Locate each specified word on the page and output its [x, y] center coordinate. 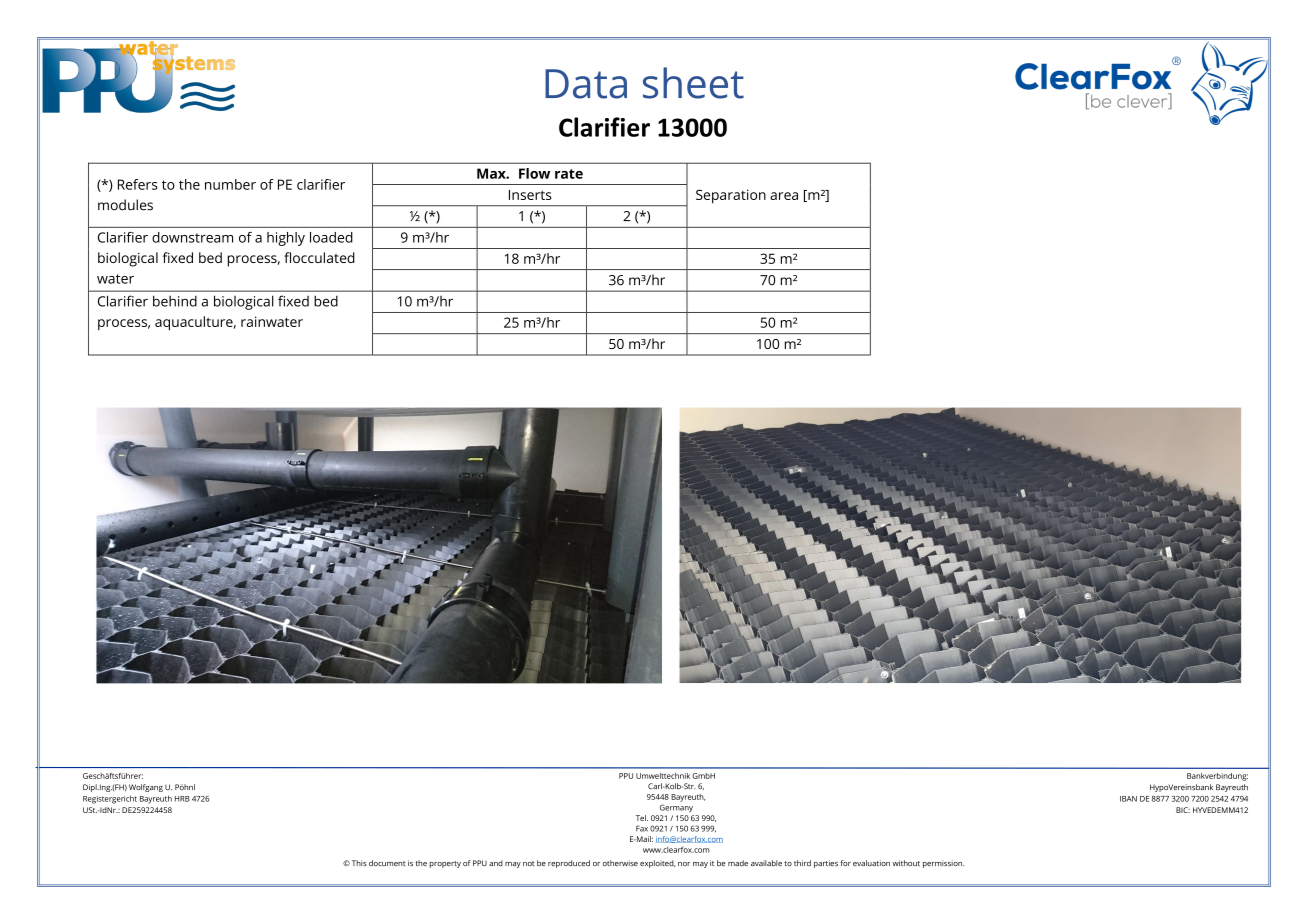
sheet [693, 83]
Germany [676, 808]
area [784, 196]
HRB [182, 799]
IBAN [1128, 799]
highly [286, 239]
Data [586, 84]
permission [943, 864]
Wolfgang [146, 788]
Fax [642, 828]
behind [175, 301]
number [230, 184]
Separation [731, 196]
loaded [331, 237]
